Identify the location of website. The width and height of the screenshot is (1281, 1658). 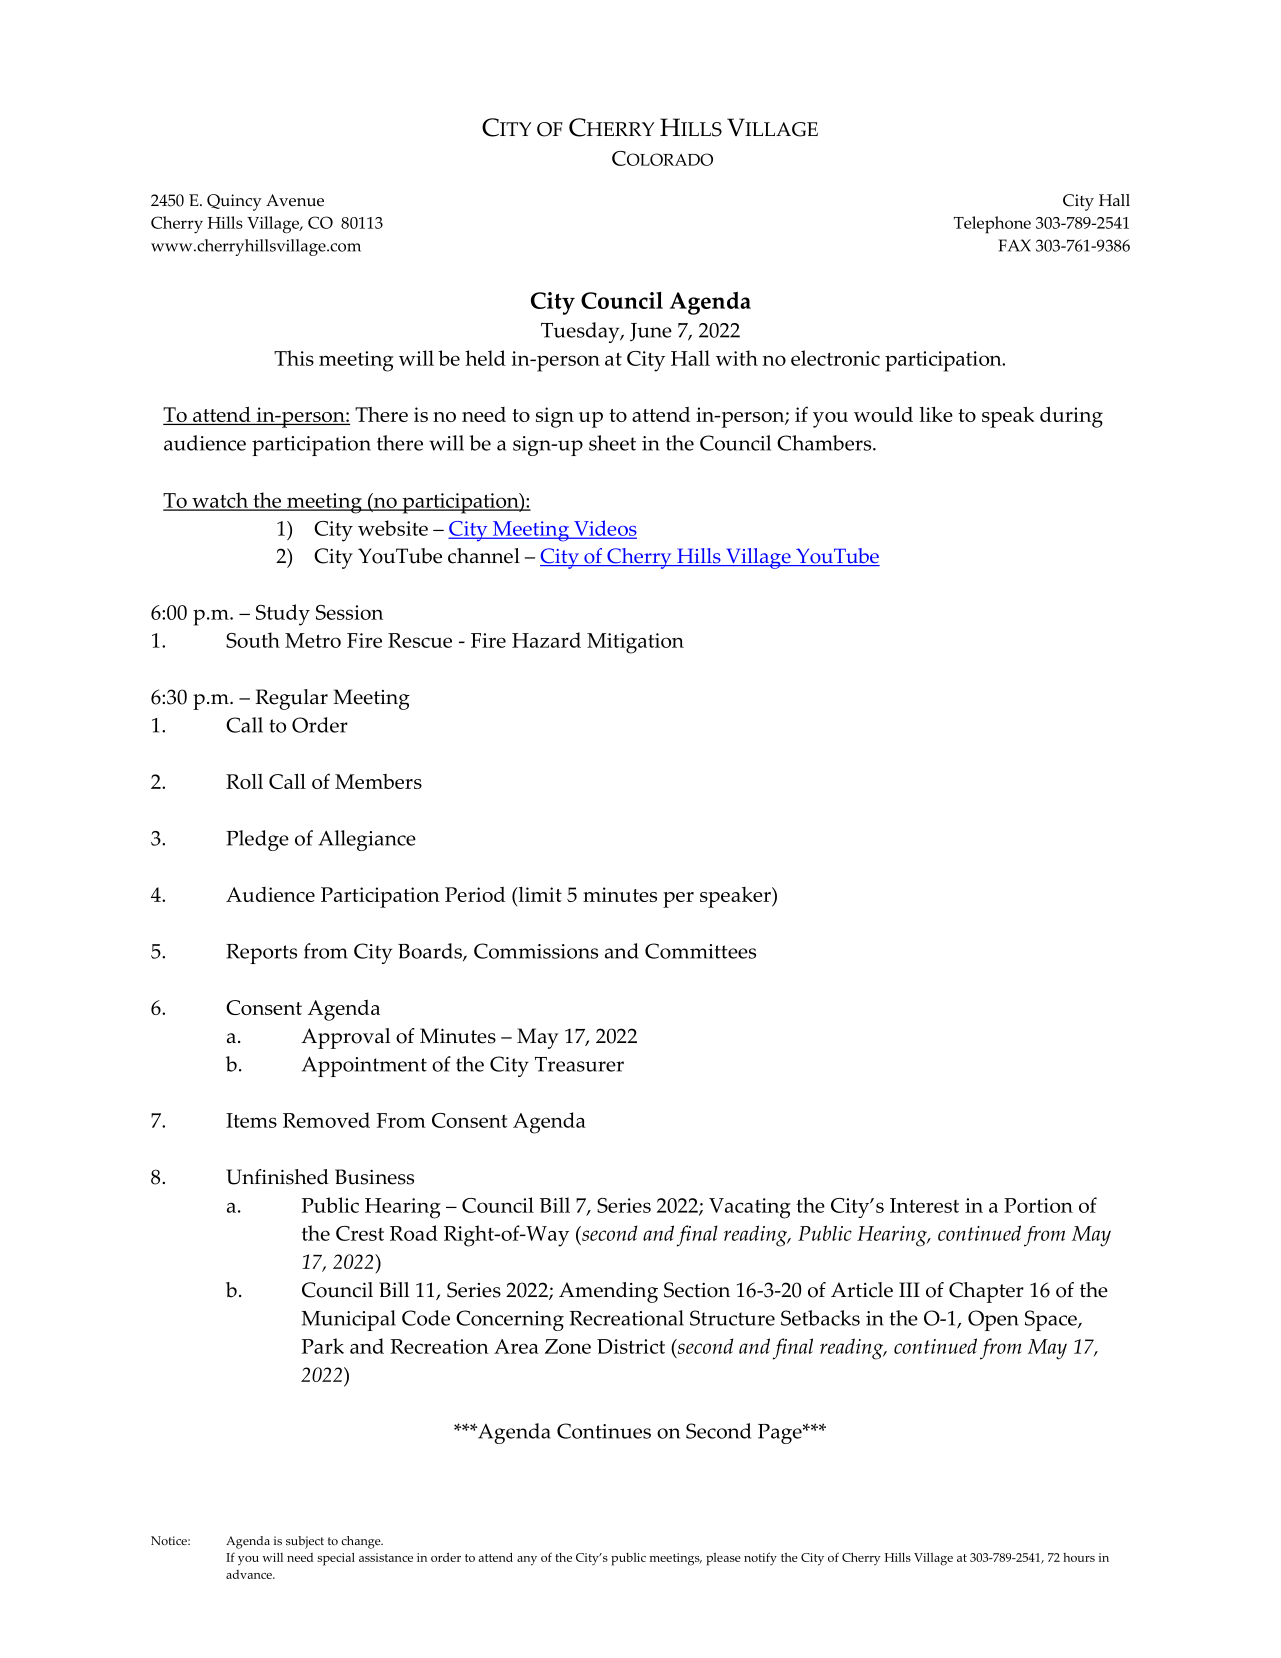
(393, 528).
